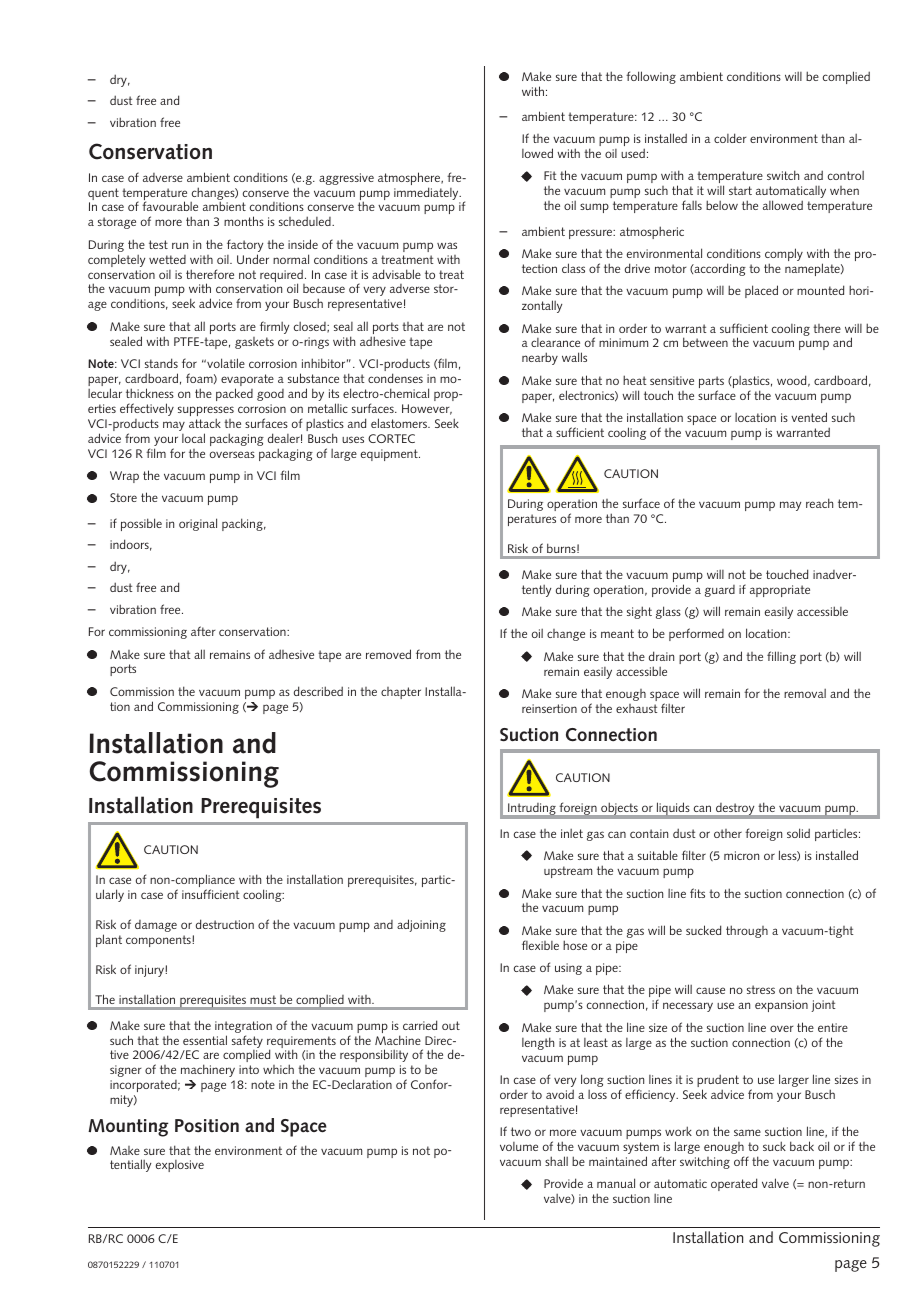 This screenshot has width=924, height=1308. I want to click on nearby, so click(540, 358).
